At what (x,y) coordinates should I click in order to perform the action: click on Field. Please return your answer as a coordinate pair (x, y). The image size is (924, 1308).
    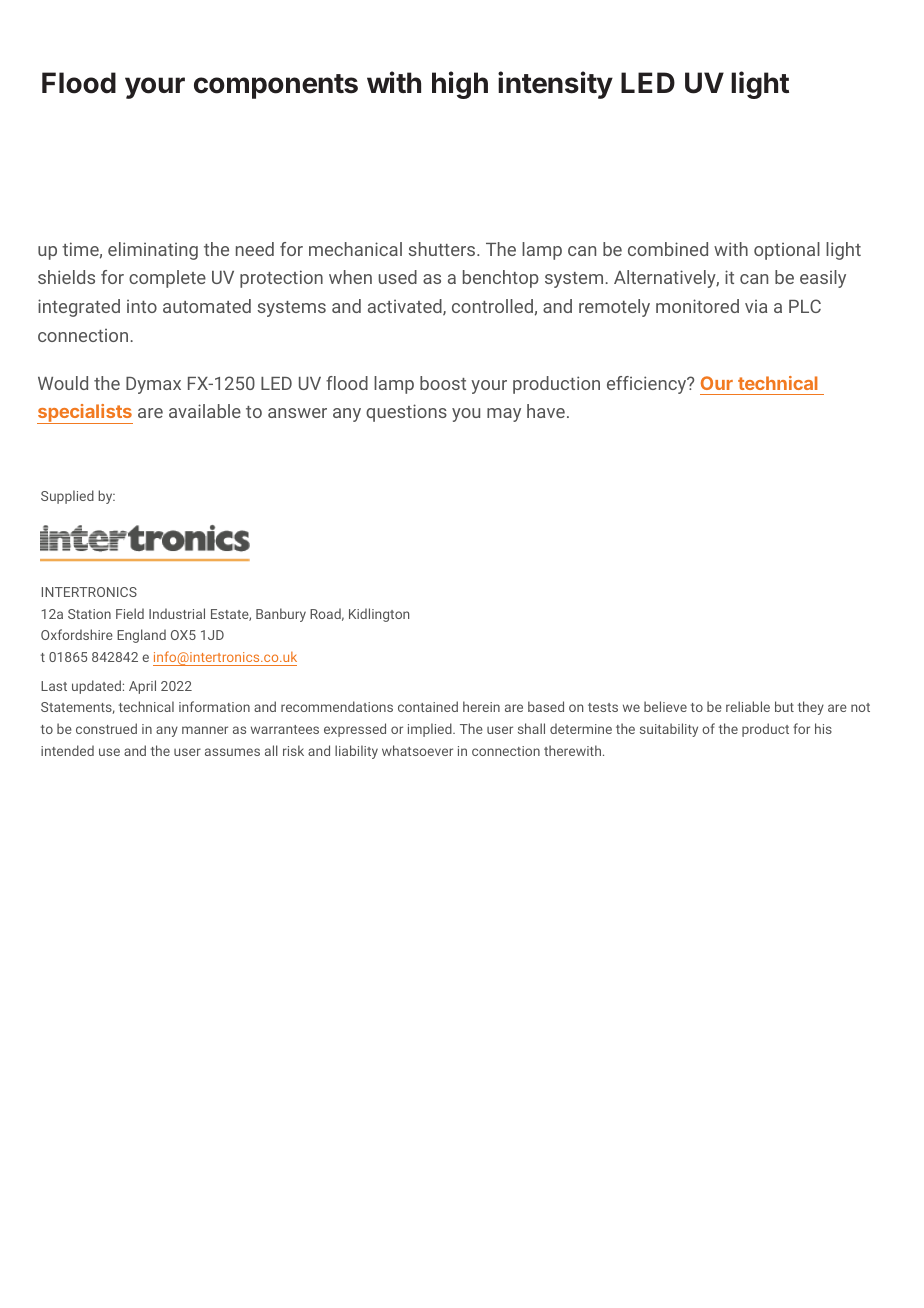
    Looking at the image, I should click on (130, 613).
